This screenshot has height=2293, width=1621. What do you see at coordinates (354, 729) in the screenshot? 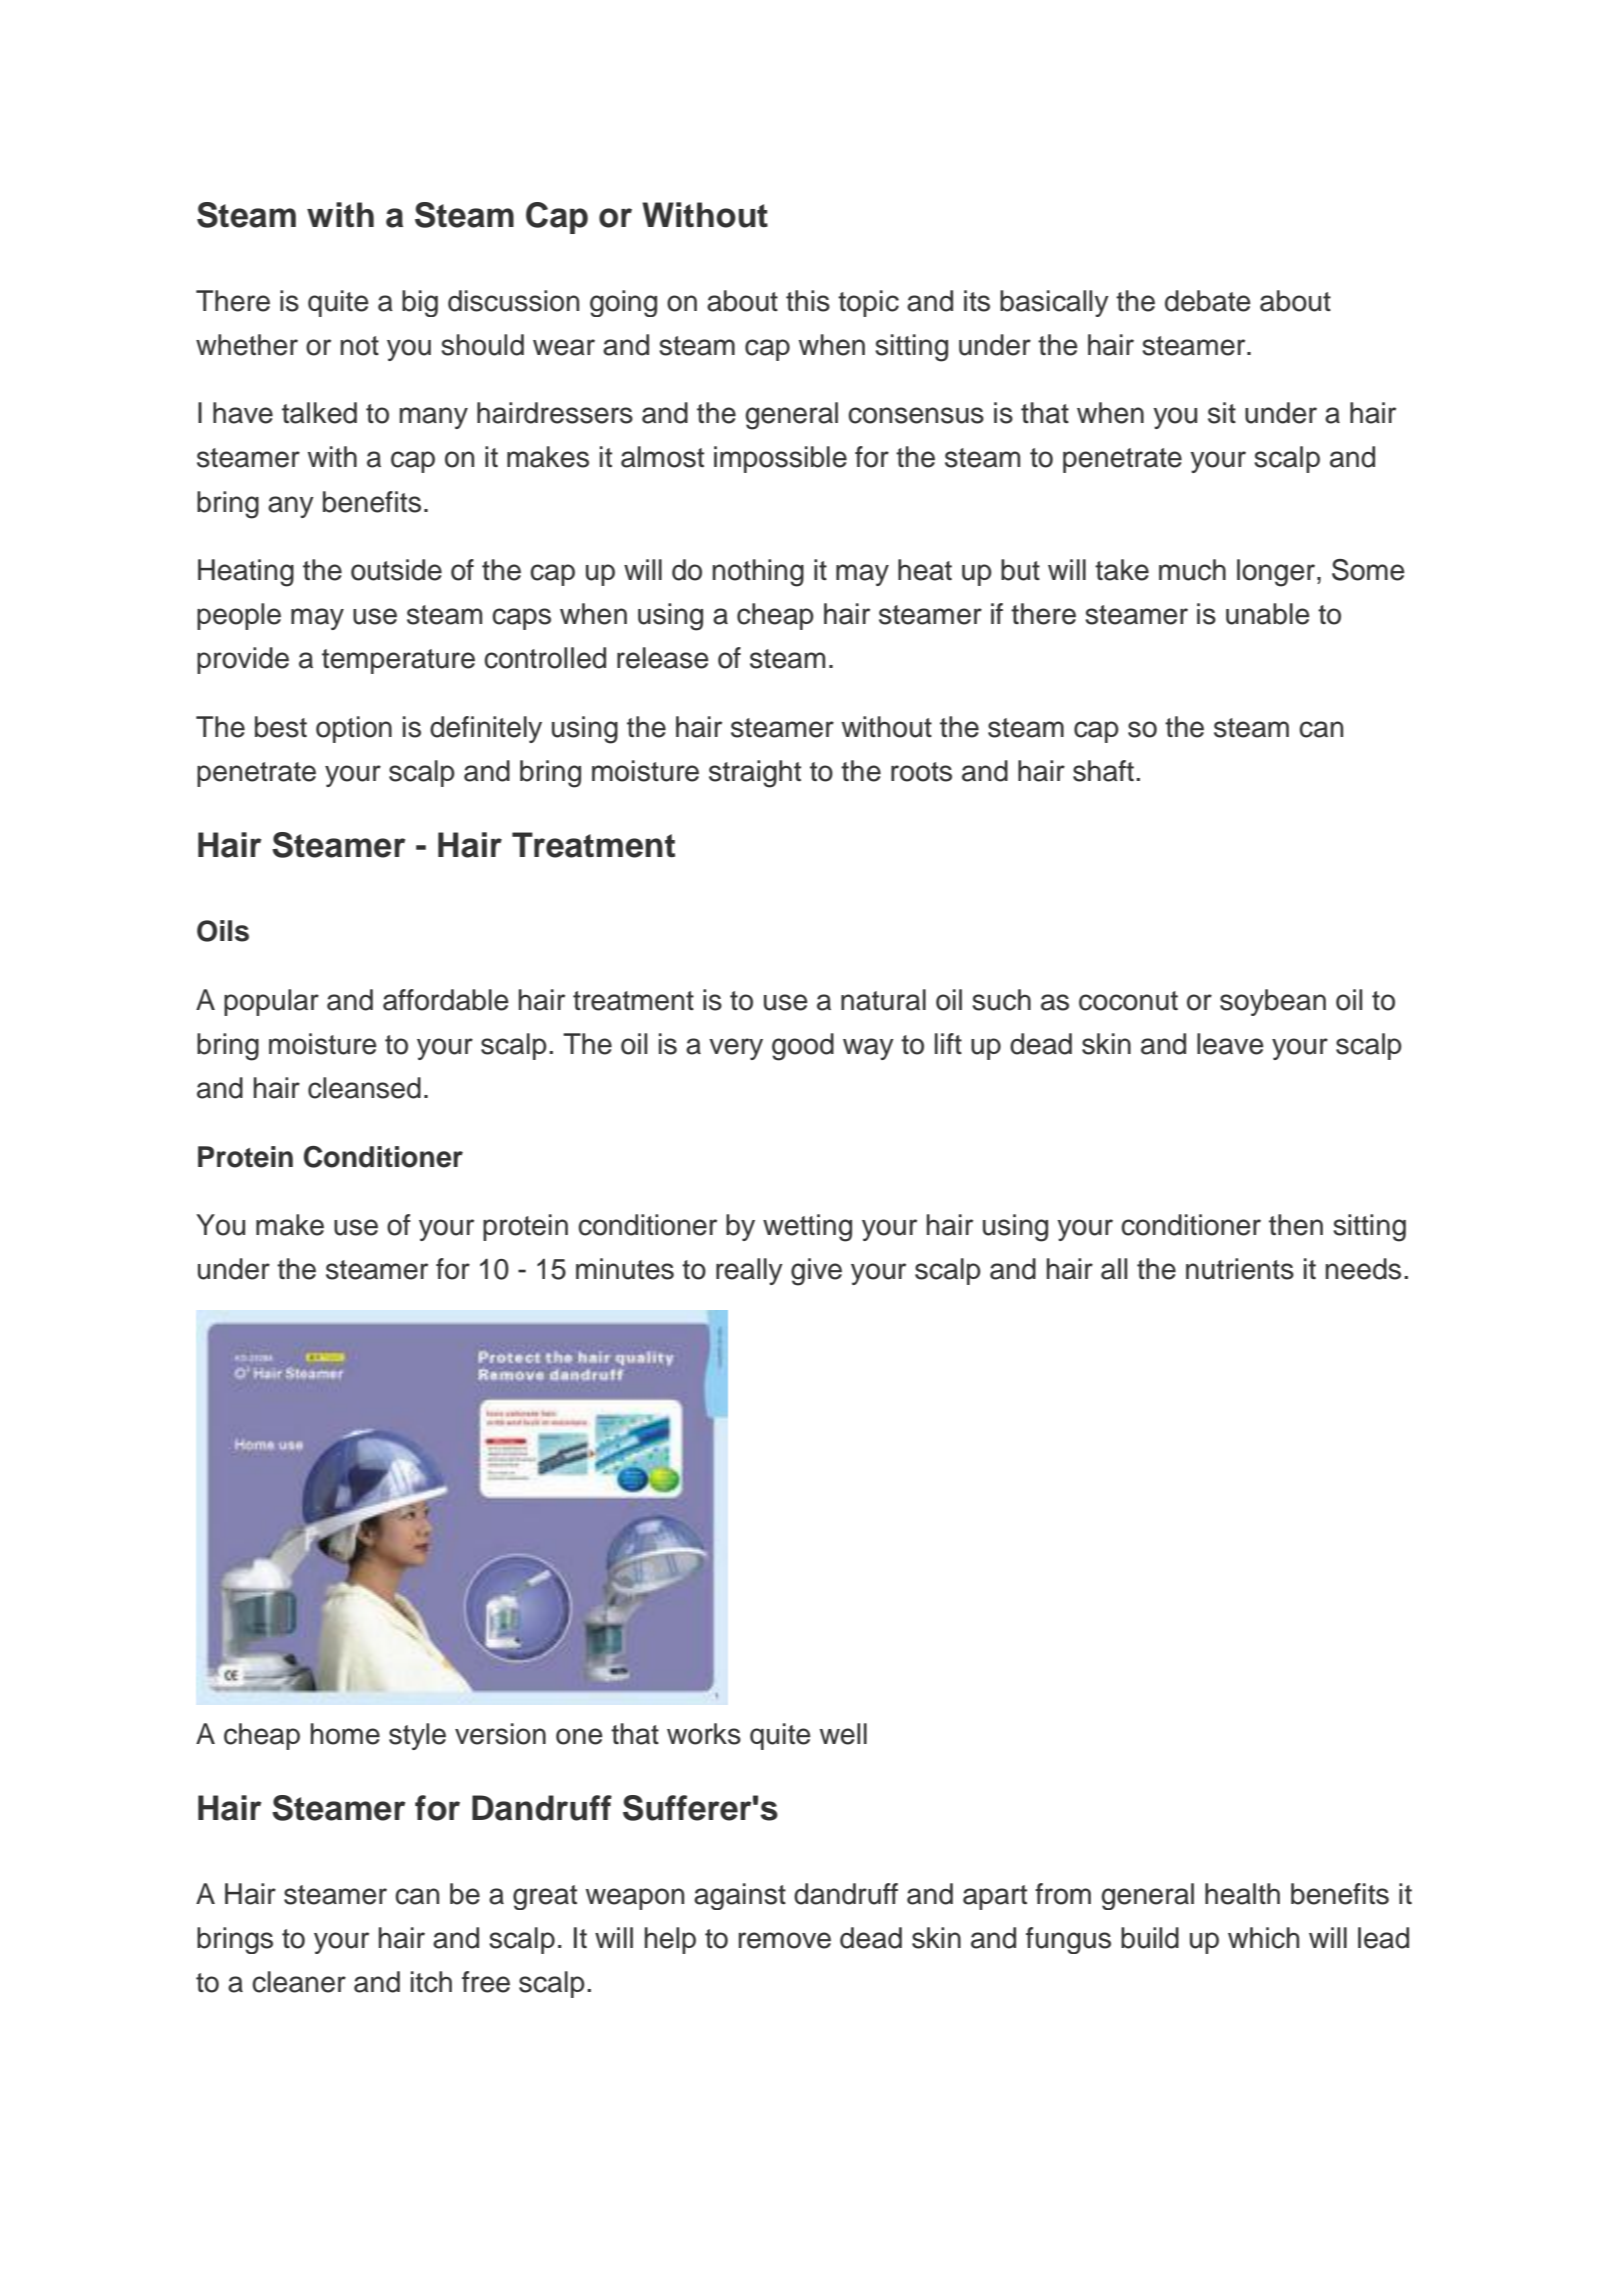
I see `option` at bounding box center [354, 729].
